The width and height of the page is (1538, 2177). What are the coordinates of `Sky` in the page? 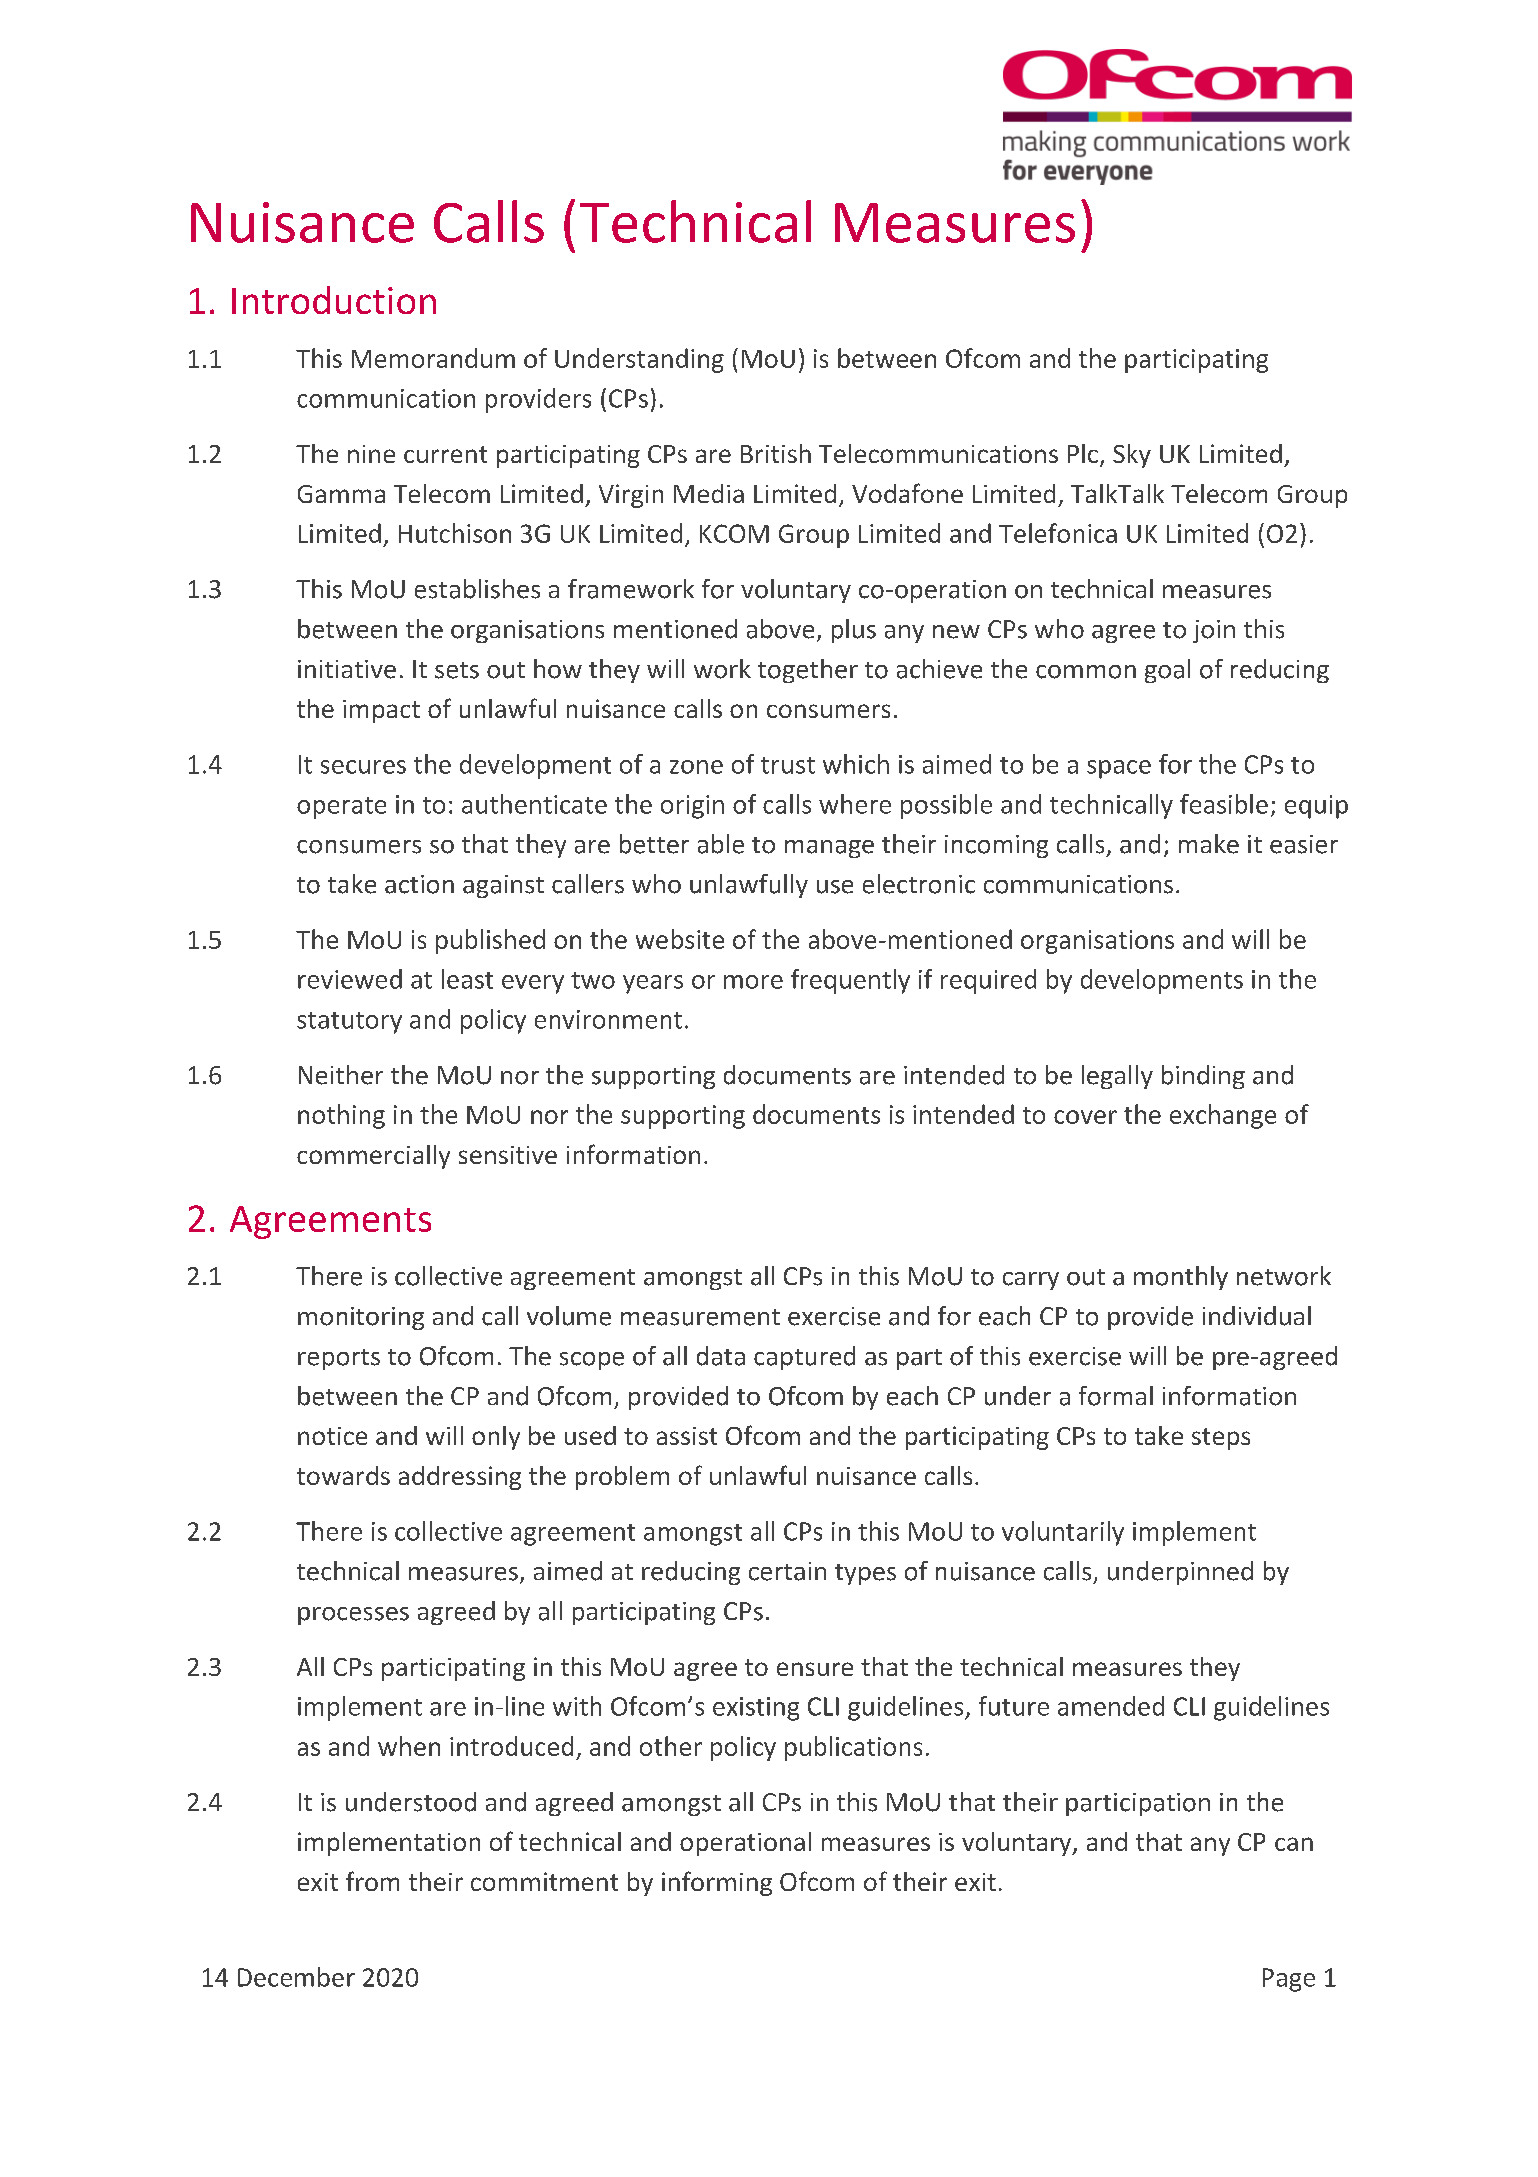 It's located at (1132, 456).
